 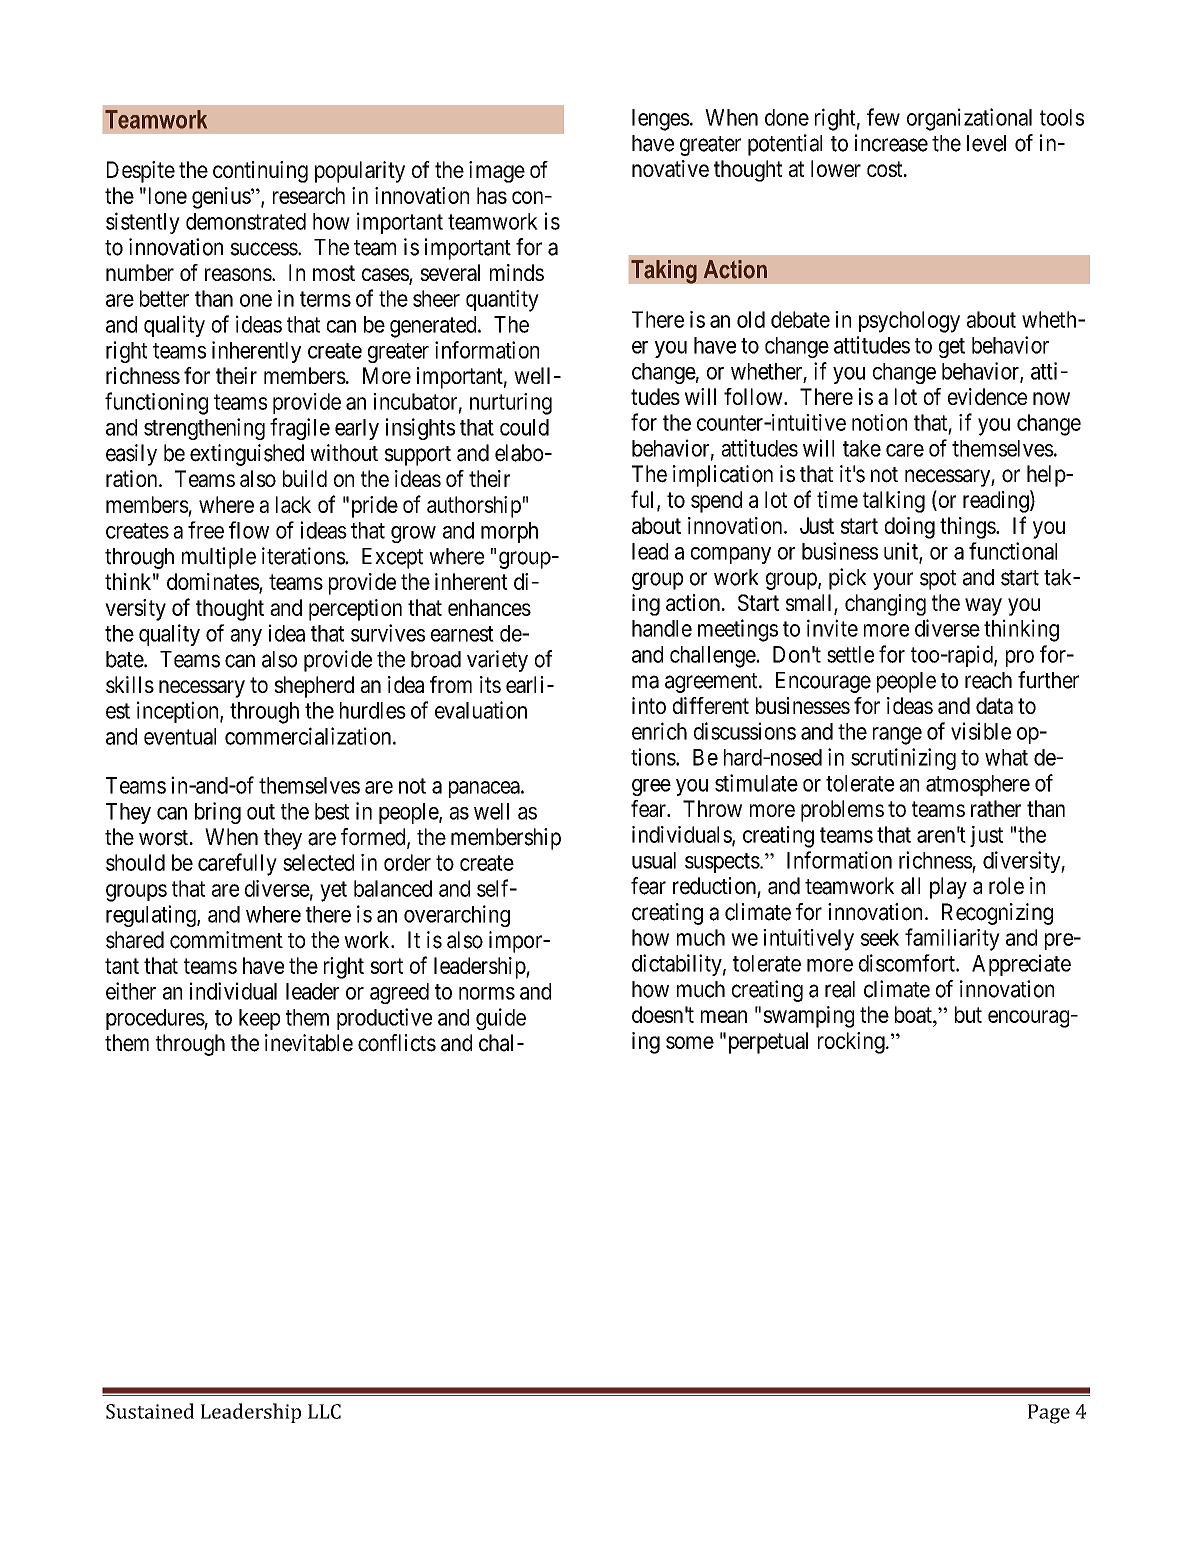 What do you see at coordinates (259, 1019) in the page?
I see `keep` at bounding box center [259, 1019].
